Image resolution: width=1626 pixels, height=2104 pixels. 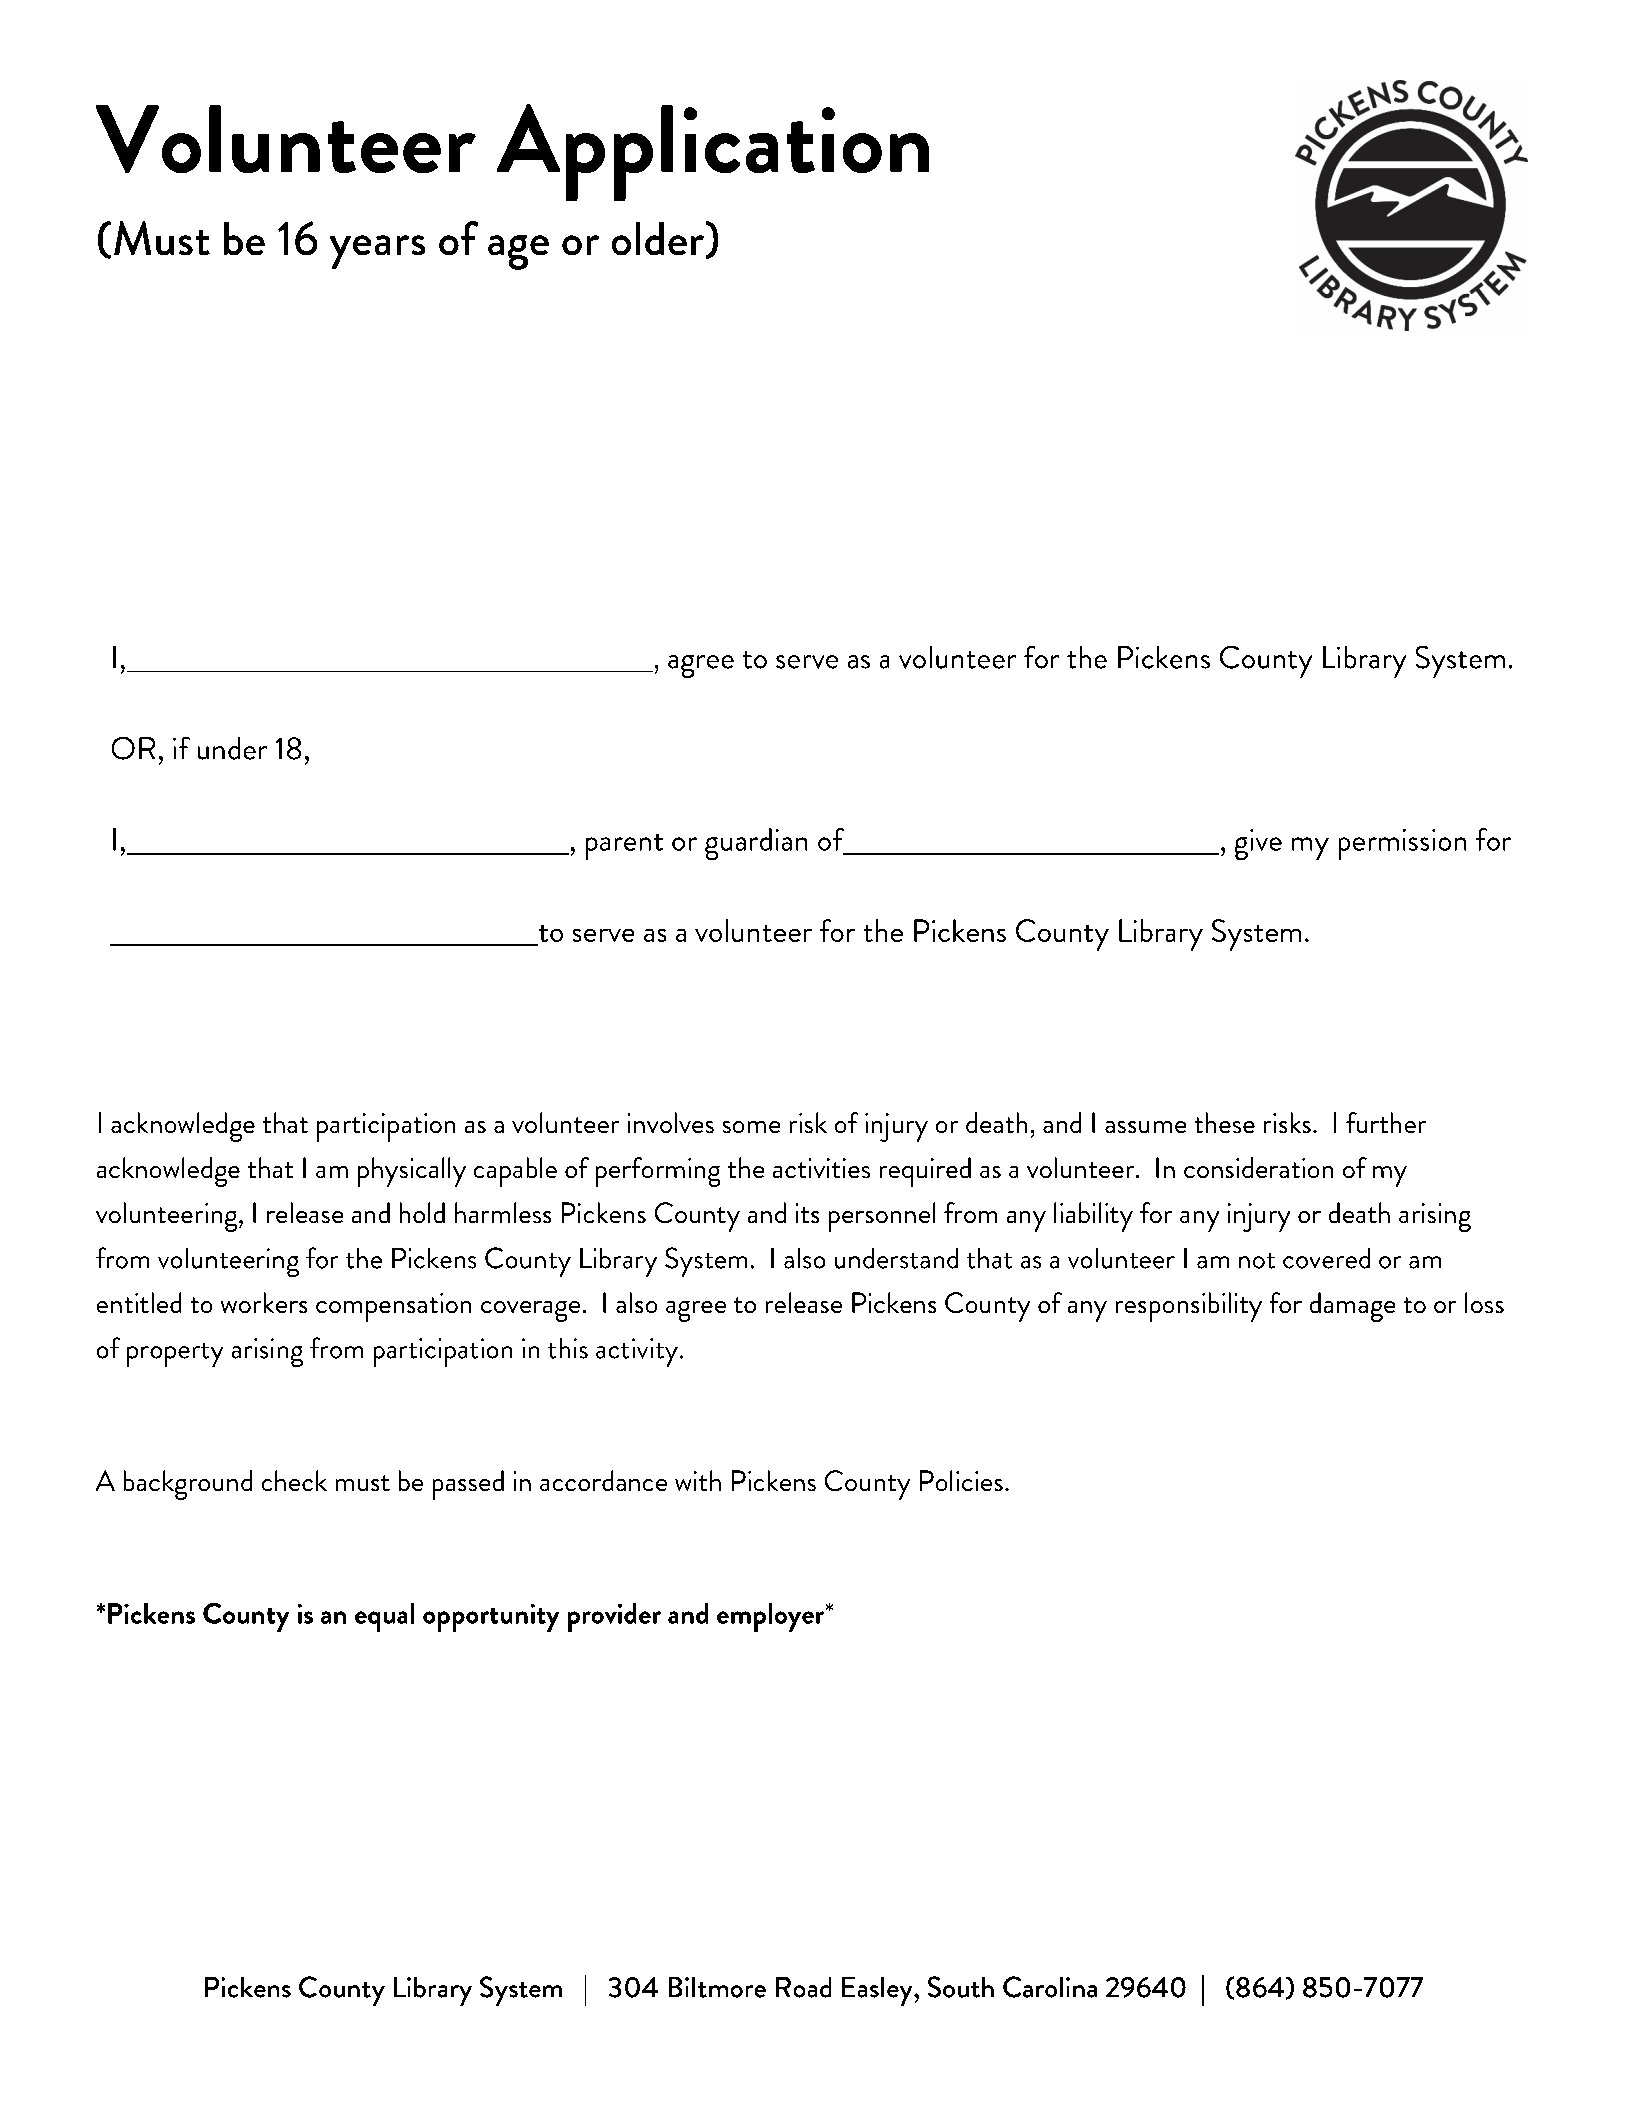 What do you see at coordinates (756, 844) in the document?
I see `guardian` at bounding box center [756, 844].
